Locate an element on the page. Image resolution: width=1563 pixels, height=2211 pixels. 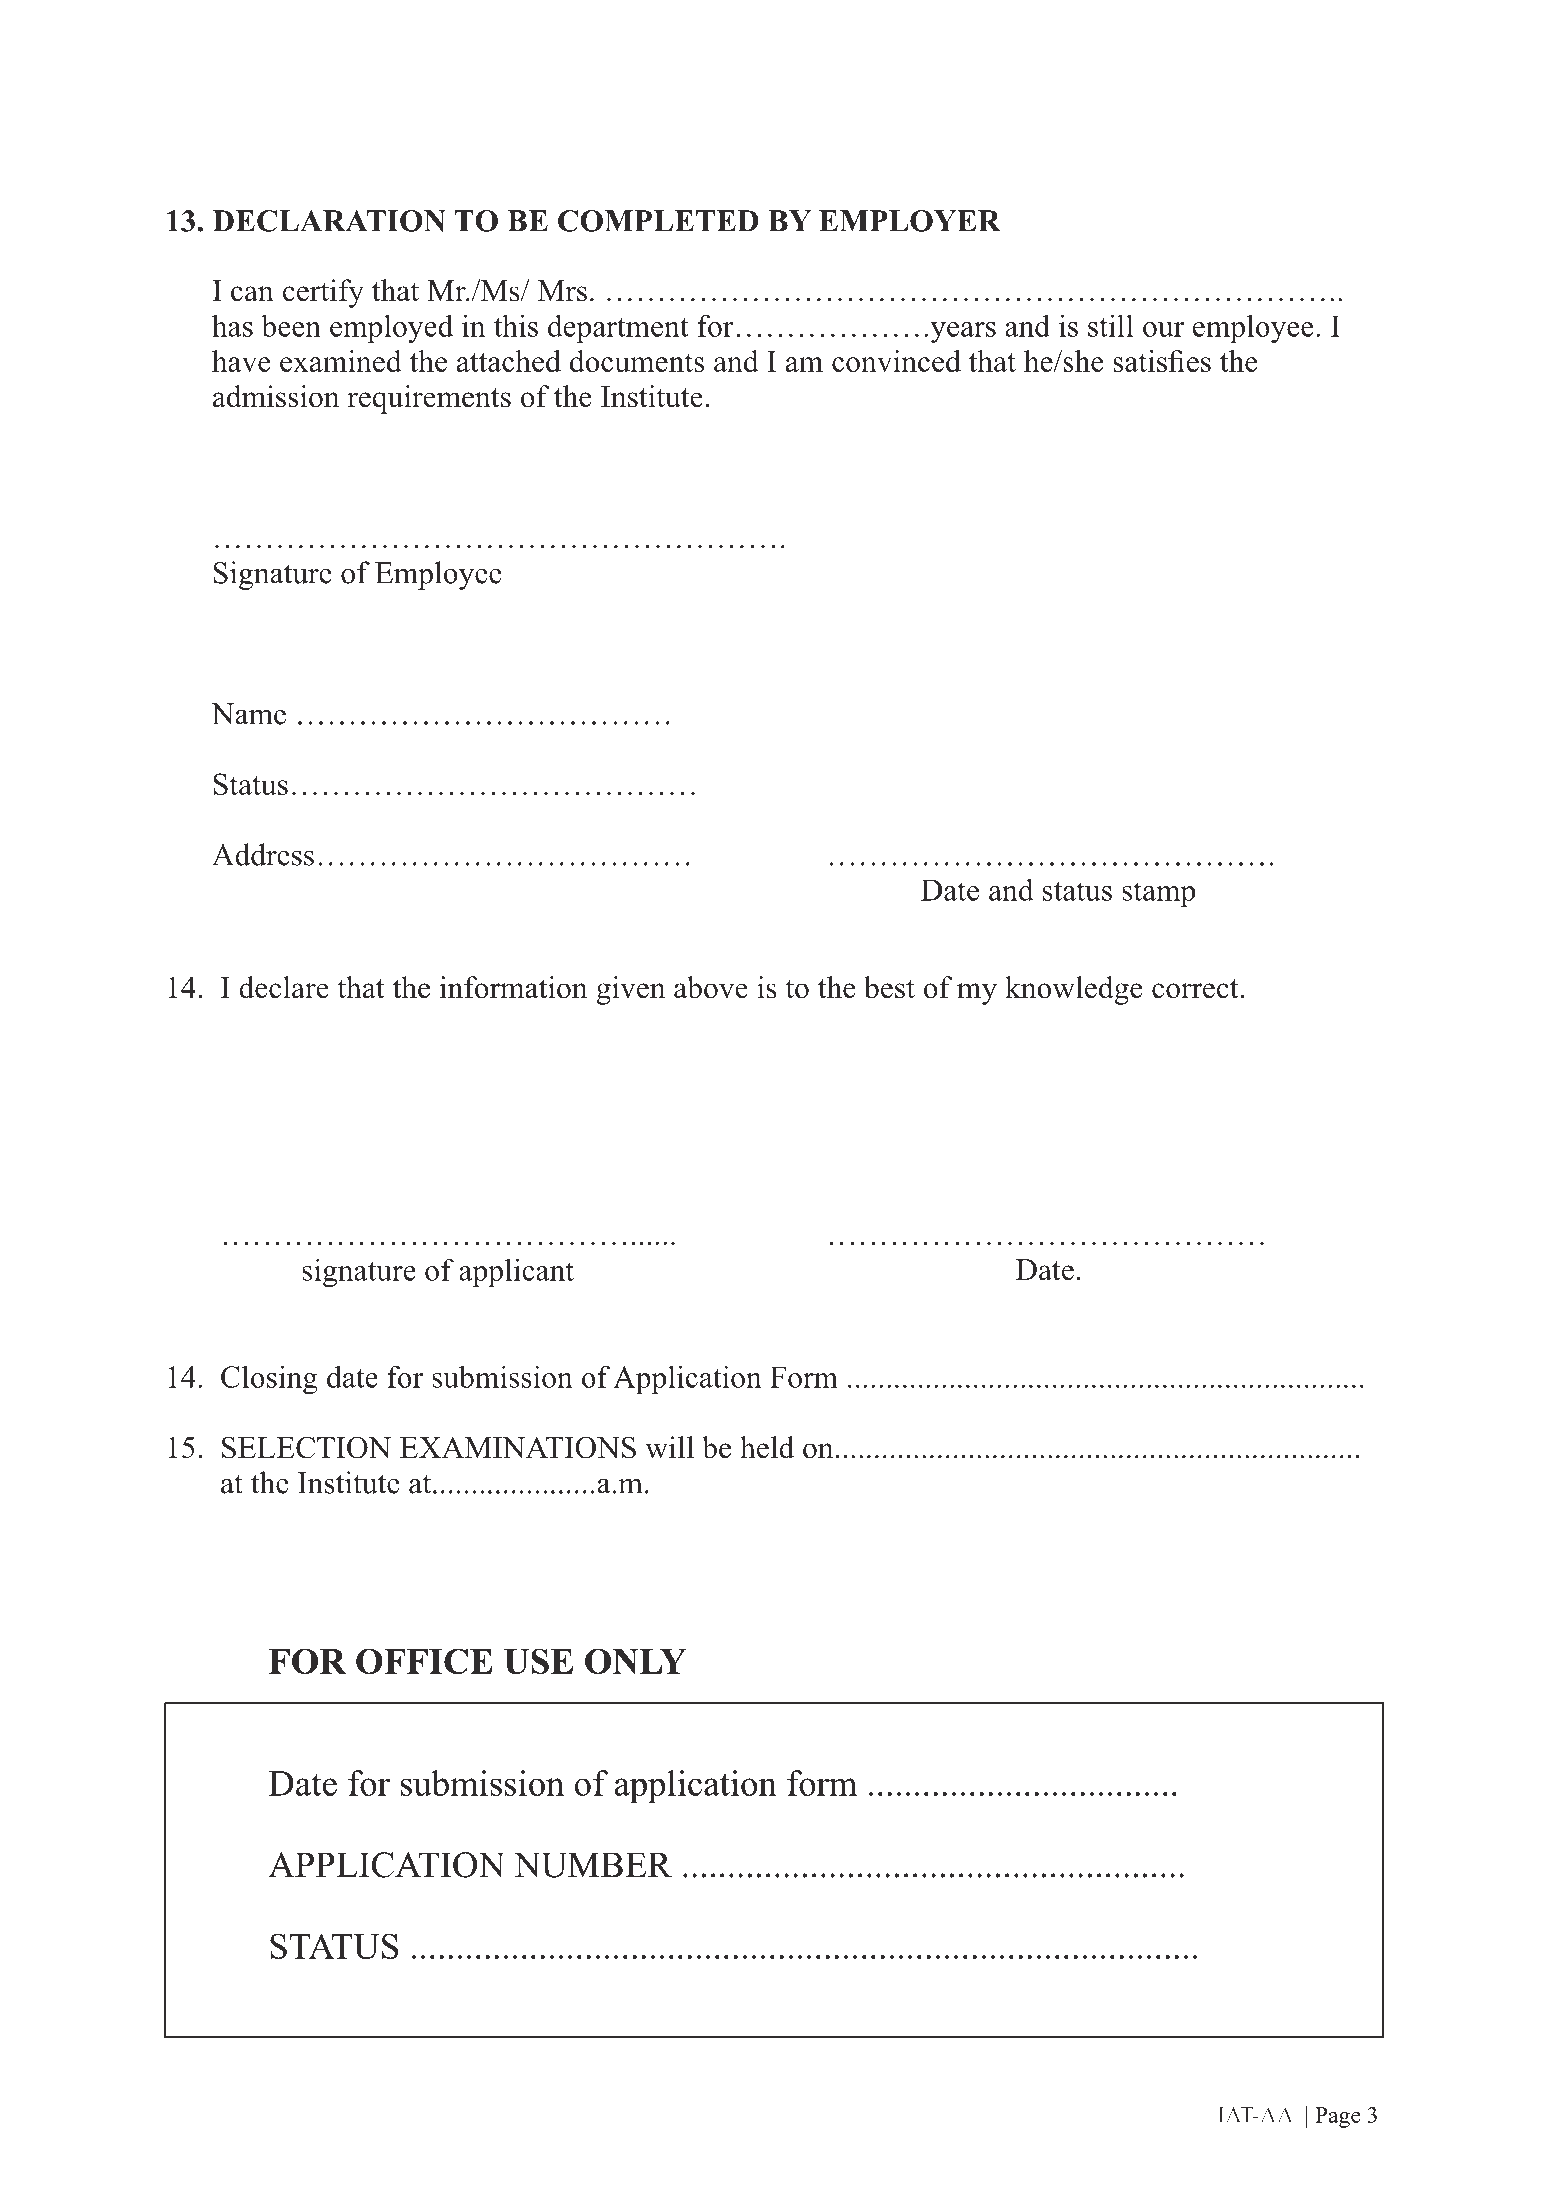
best is located at coordinates (889, 987).
